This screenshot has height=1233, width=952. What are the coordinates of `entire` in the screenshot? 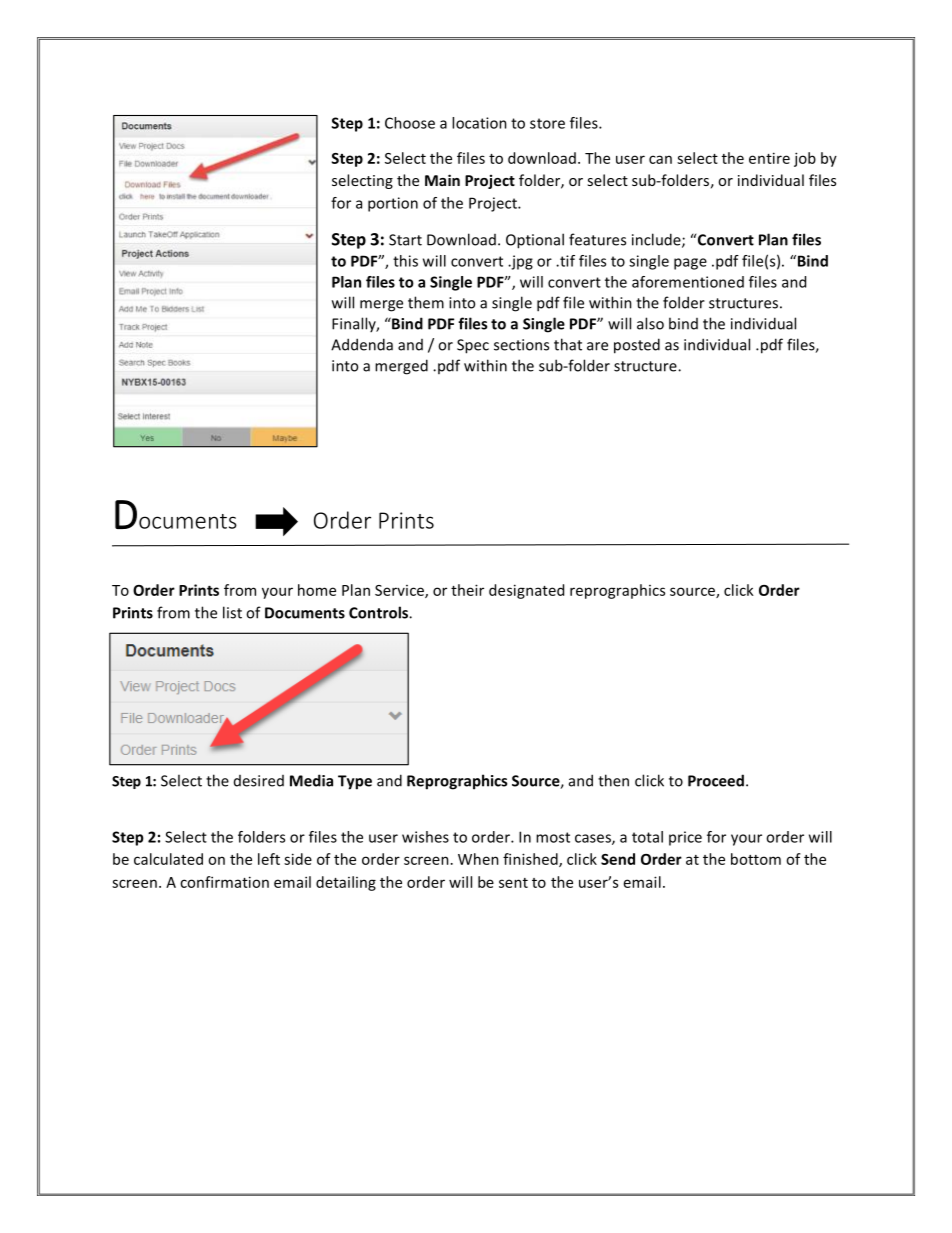 It's located at (769, 158).
